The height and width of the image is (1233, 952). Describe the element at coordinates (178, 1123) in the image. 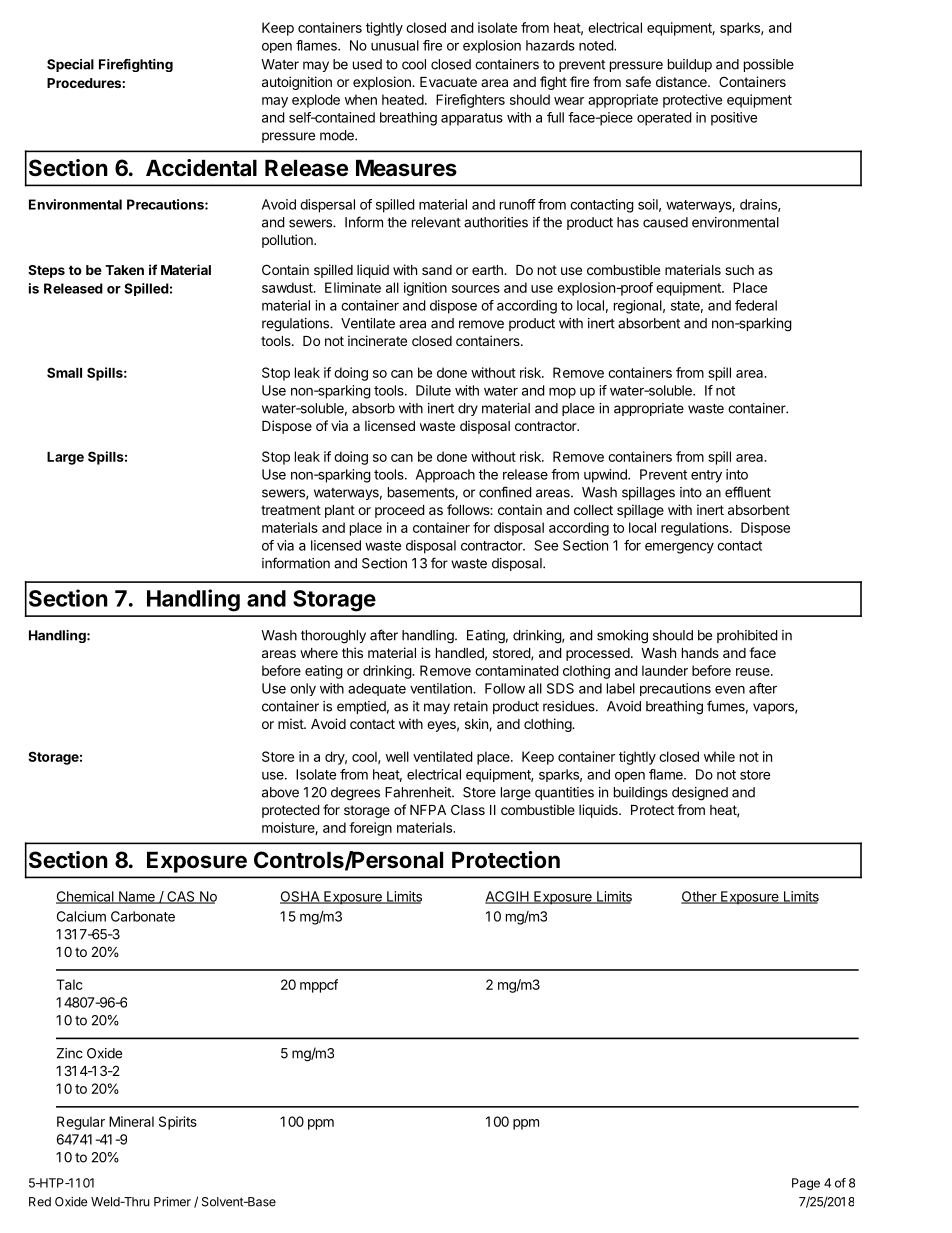

I see `Spirits` at that location.
